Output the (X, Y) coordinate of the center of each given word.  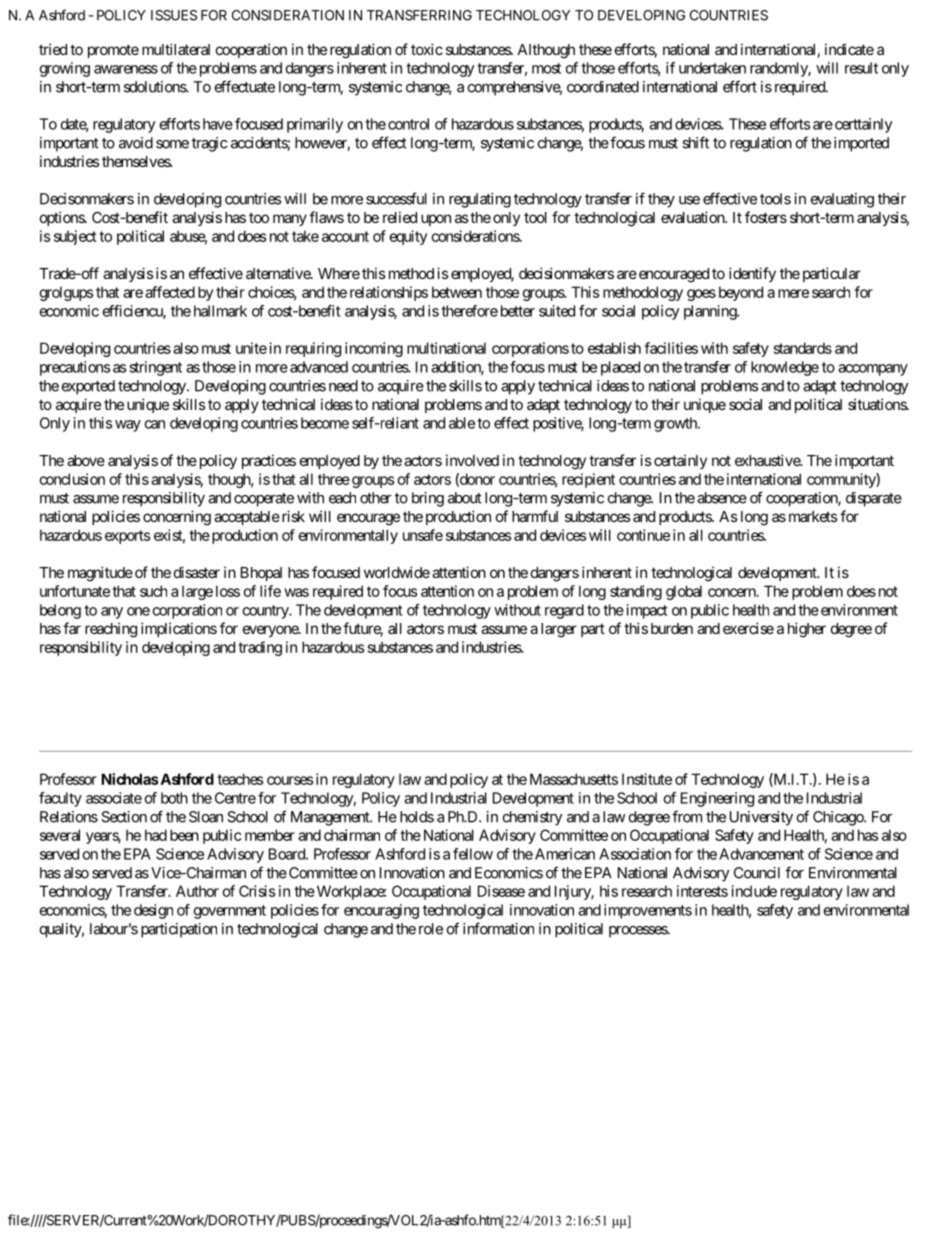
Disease (501, 891)
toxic (427, 49)
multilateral (176, 49)
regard (564, 611)
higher (807, 630)
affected (170, 292)
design (153, 911)
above (86, 460)
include (754, 891)
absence (722, 498)
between (457, 292)
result (861, 68)
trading (260, 648)
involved (472, 460)
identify (752, 274)
